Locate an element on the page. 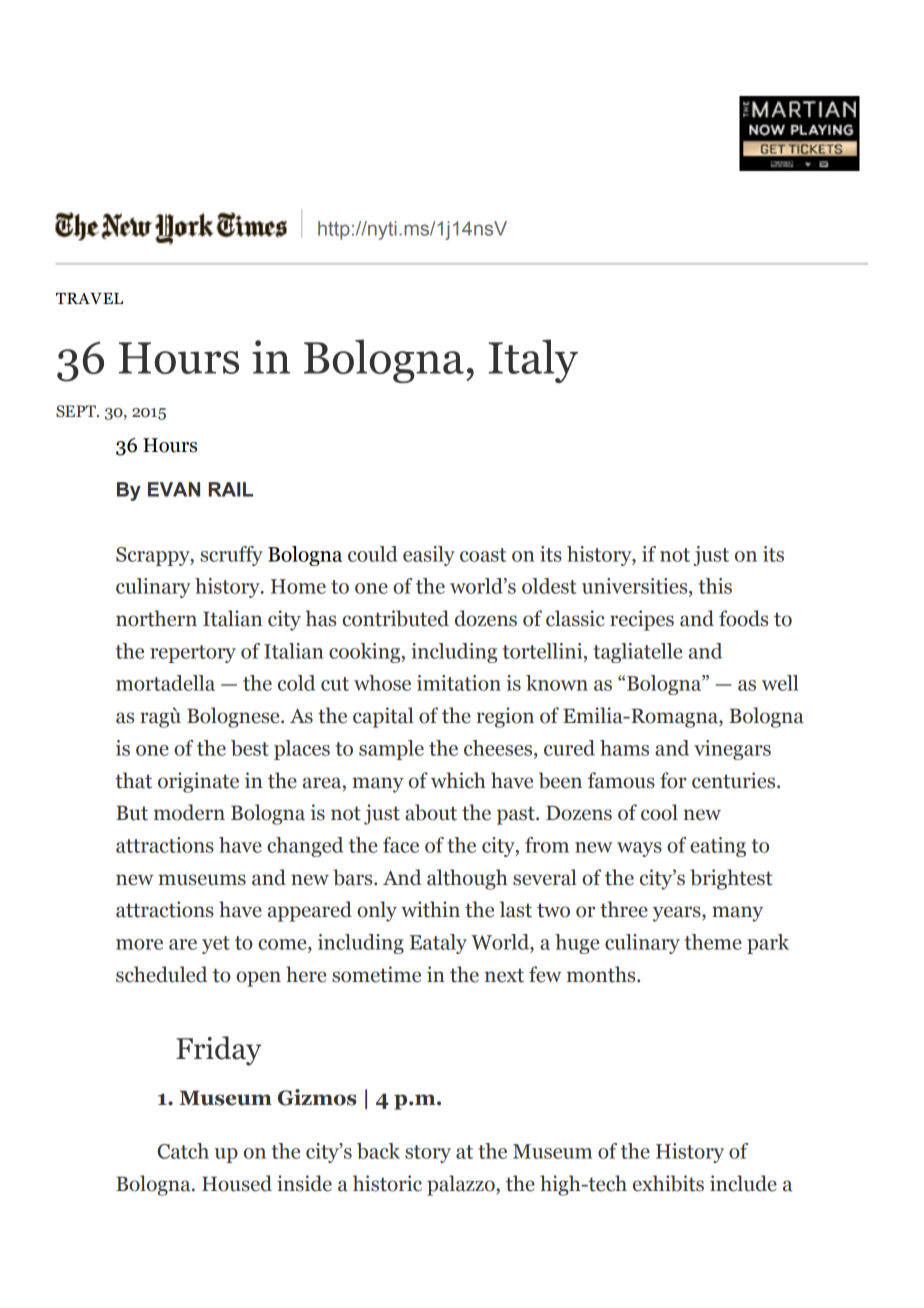 This document has height=1308, width=924. that is located at coordinates (133, 780).
